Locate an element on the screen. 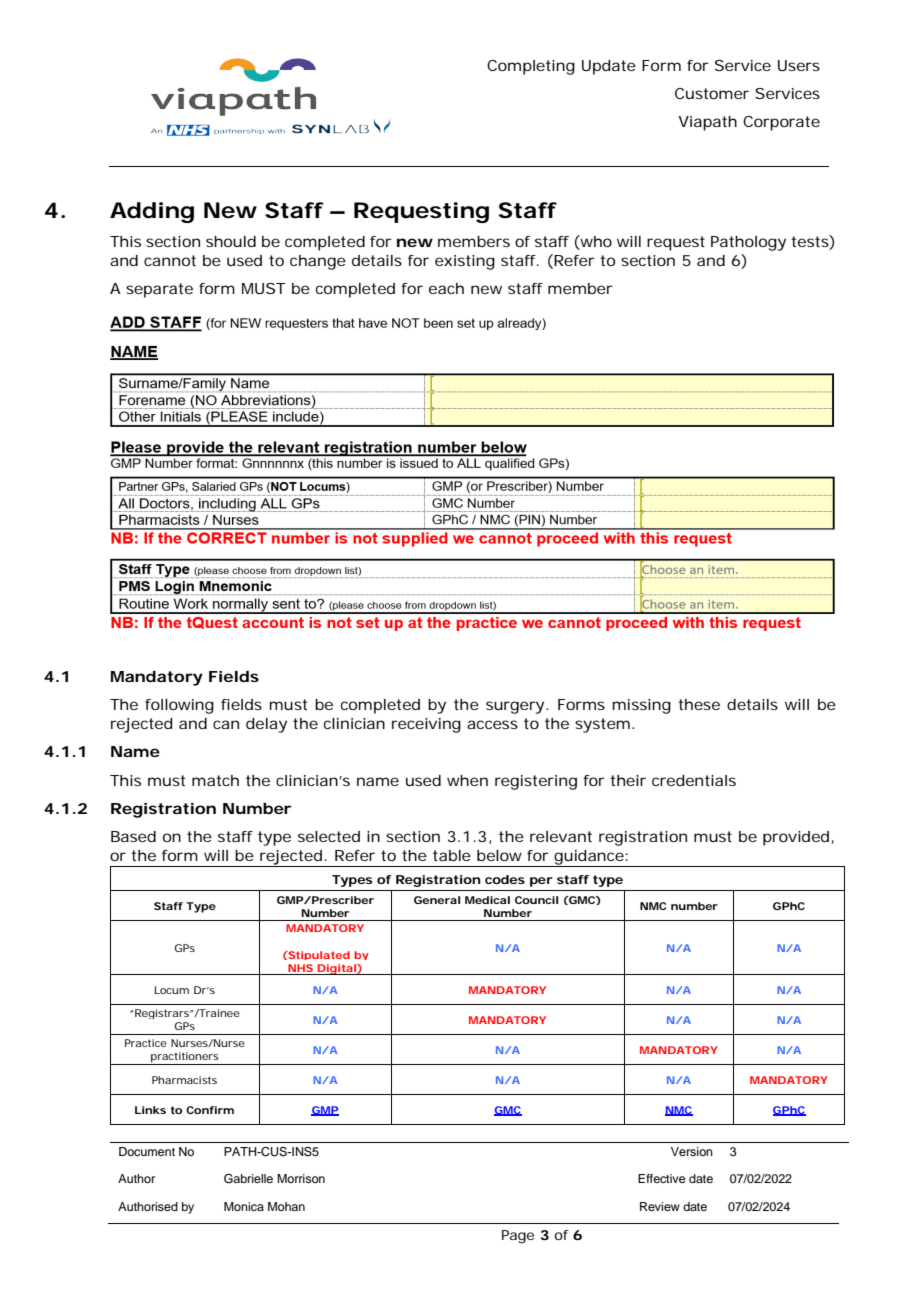 This screenshot has width=924, height=1307. Completing is located at coordinates (531, 67).
